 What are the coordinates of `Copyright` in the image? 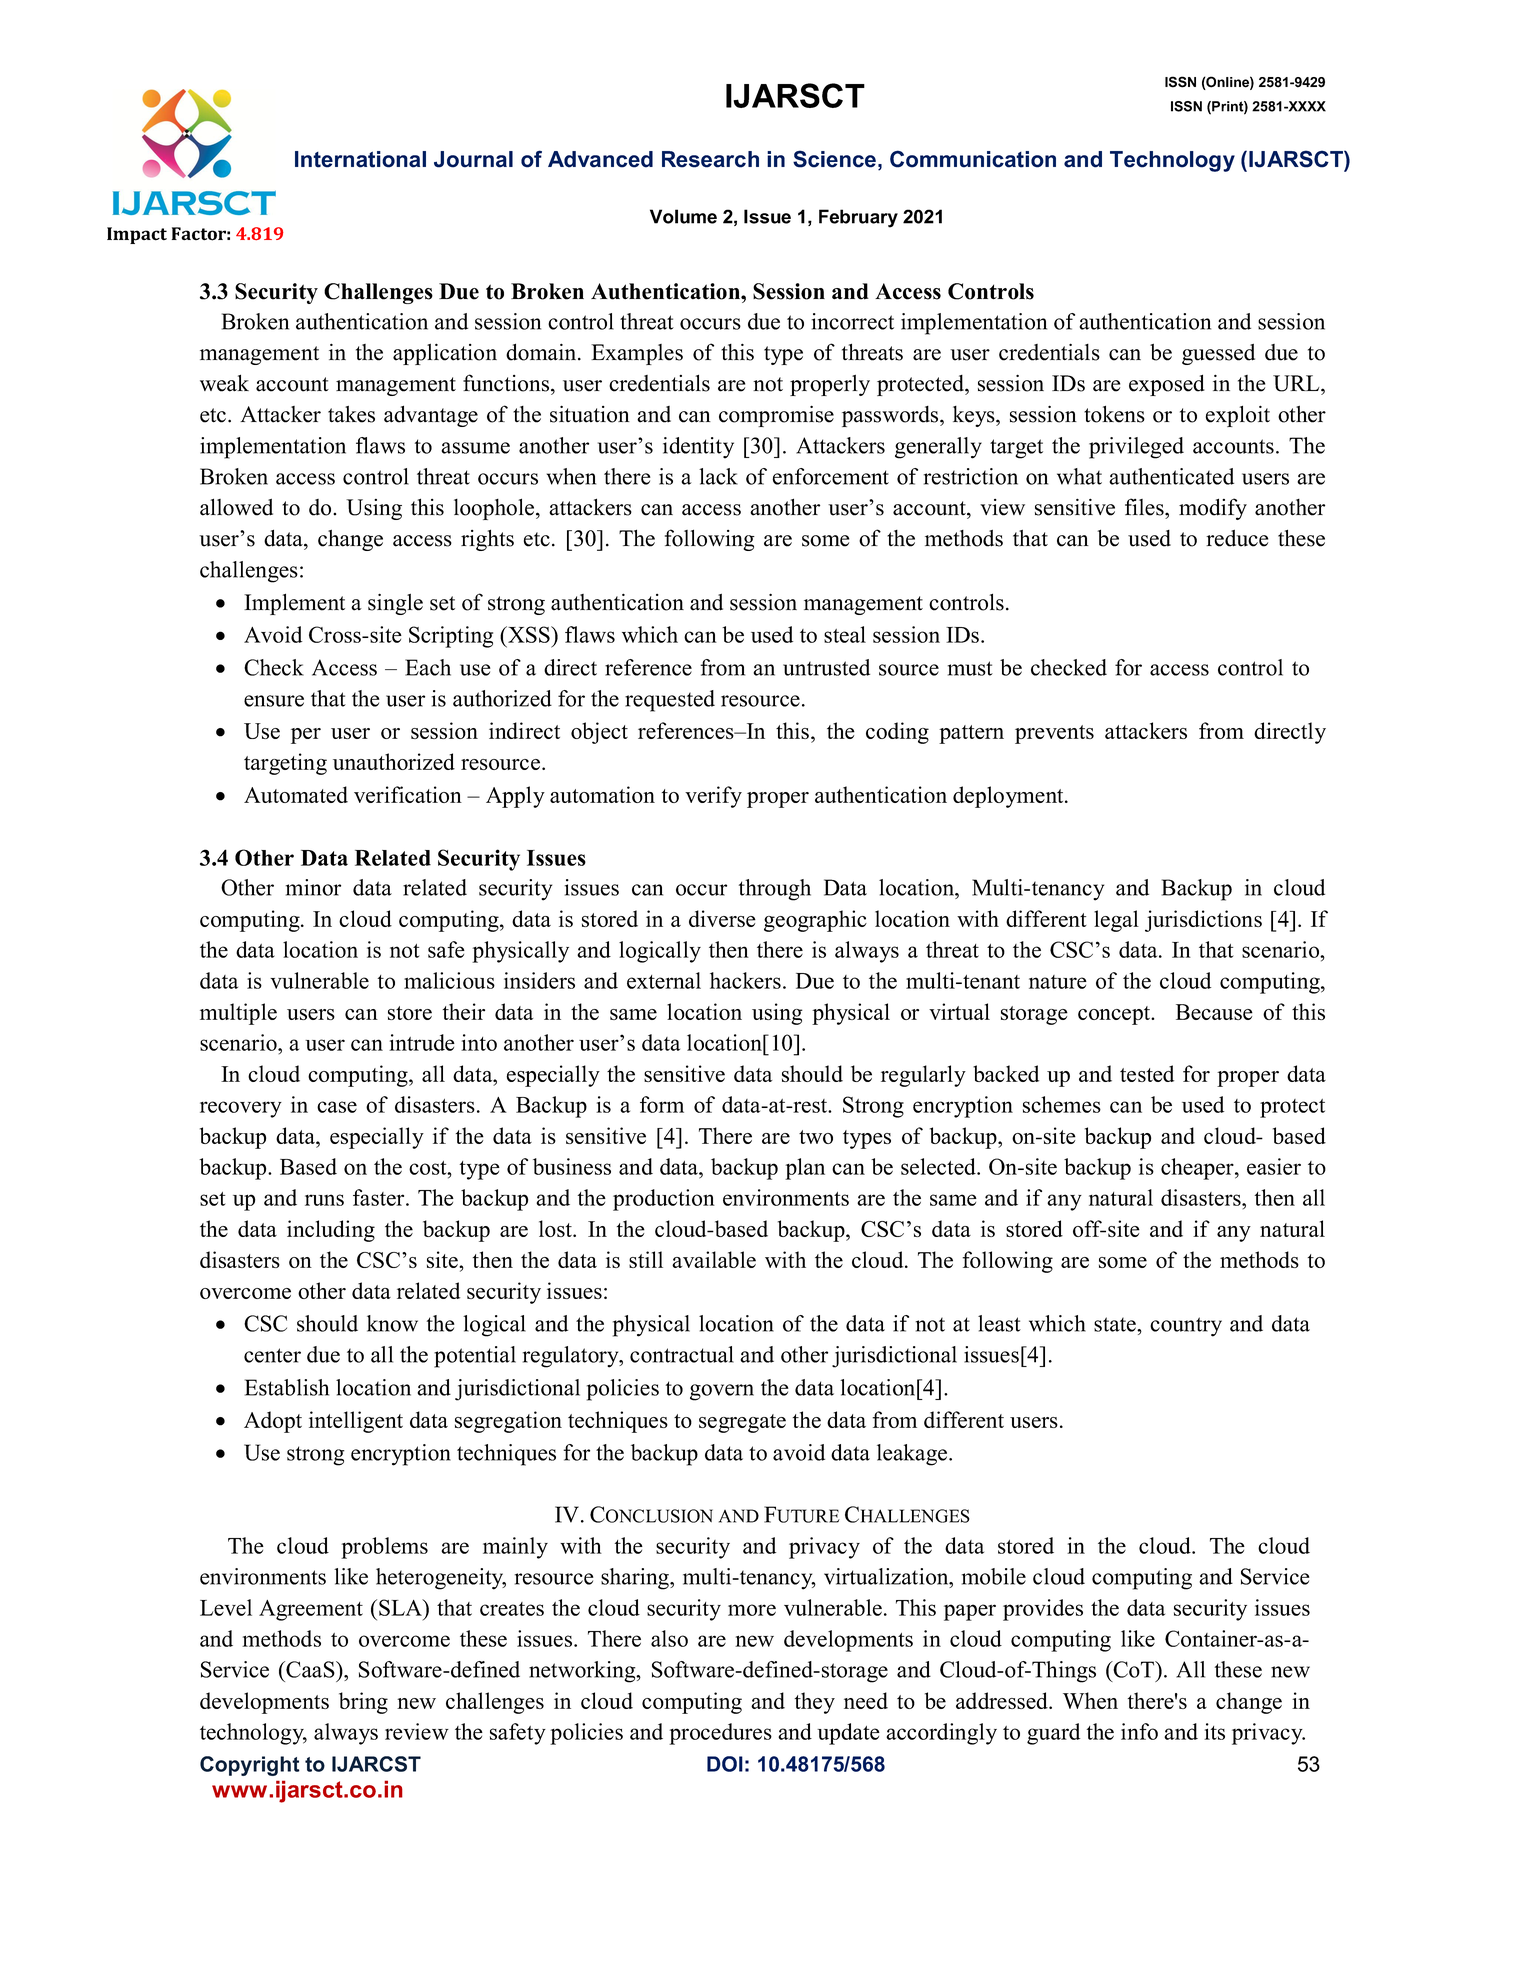 It's located at (250, 1766).
